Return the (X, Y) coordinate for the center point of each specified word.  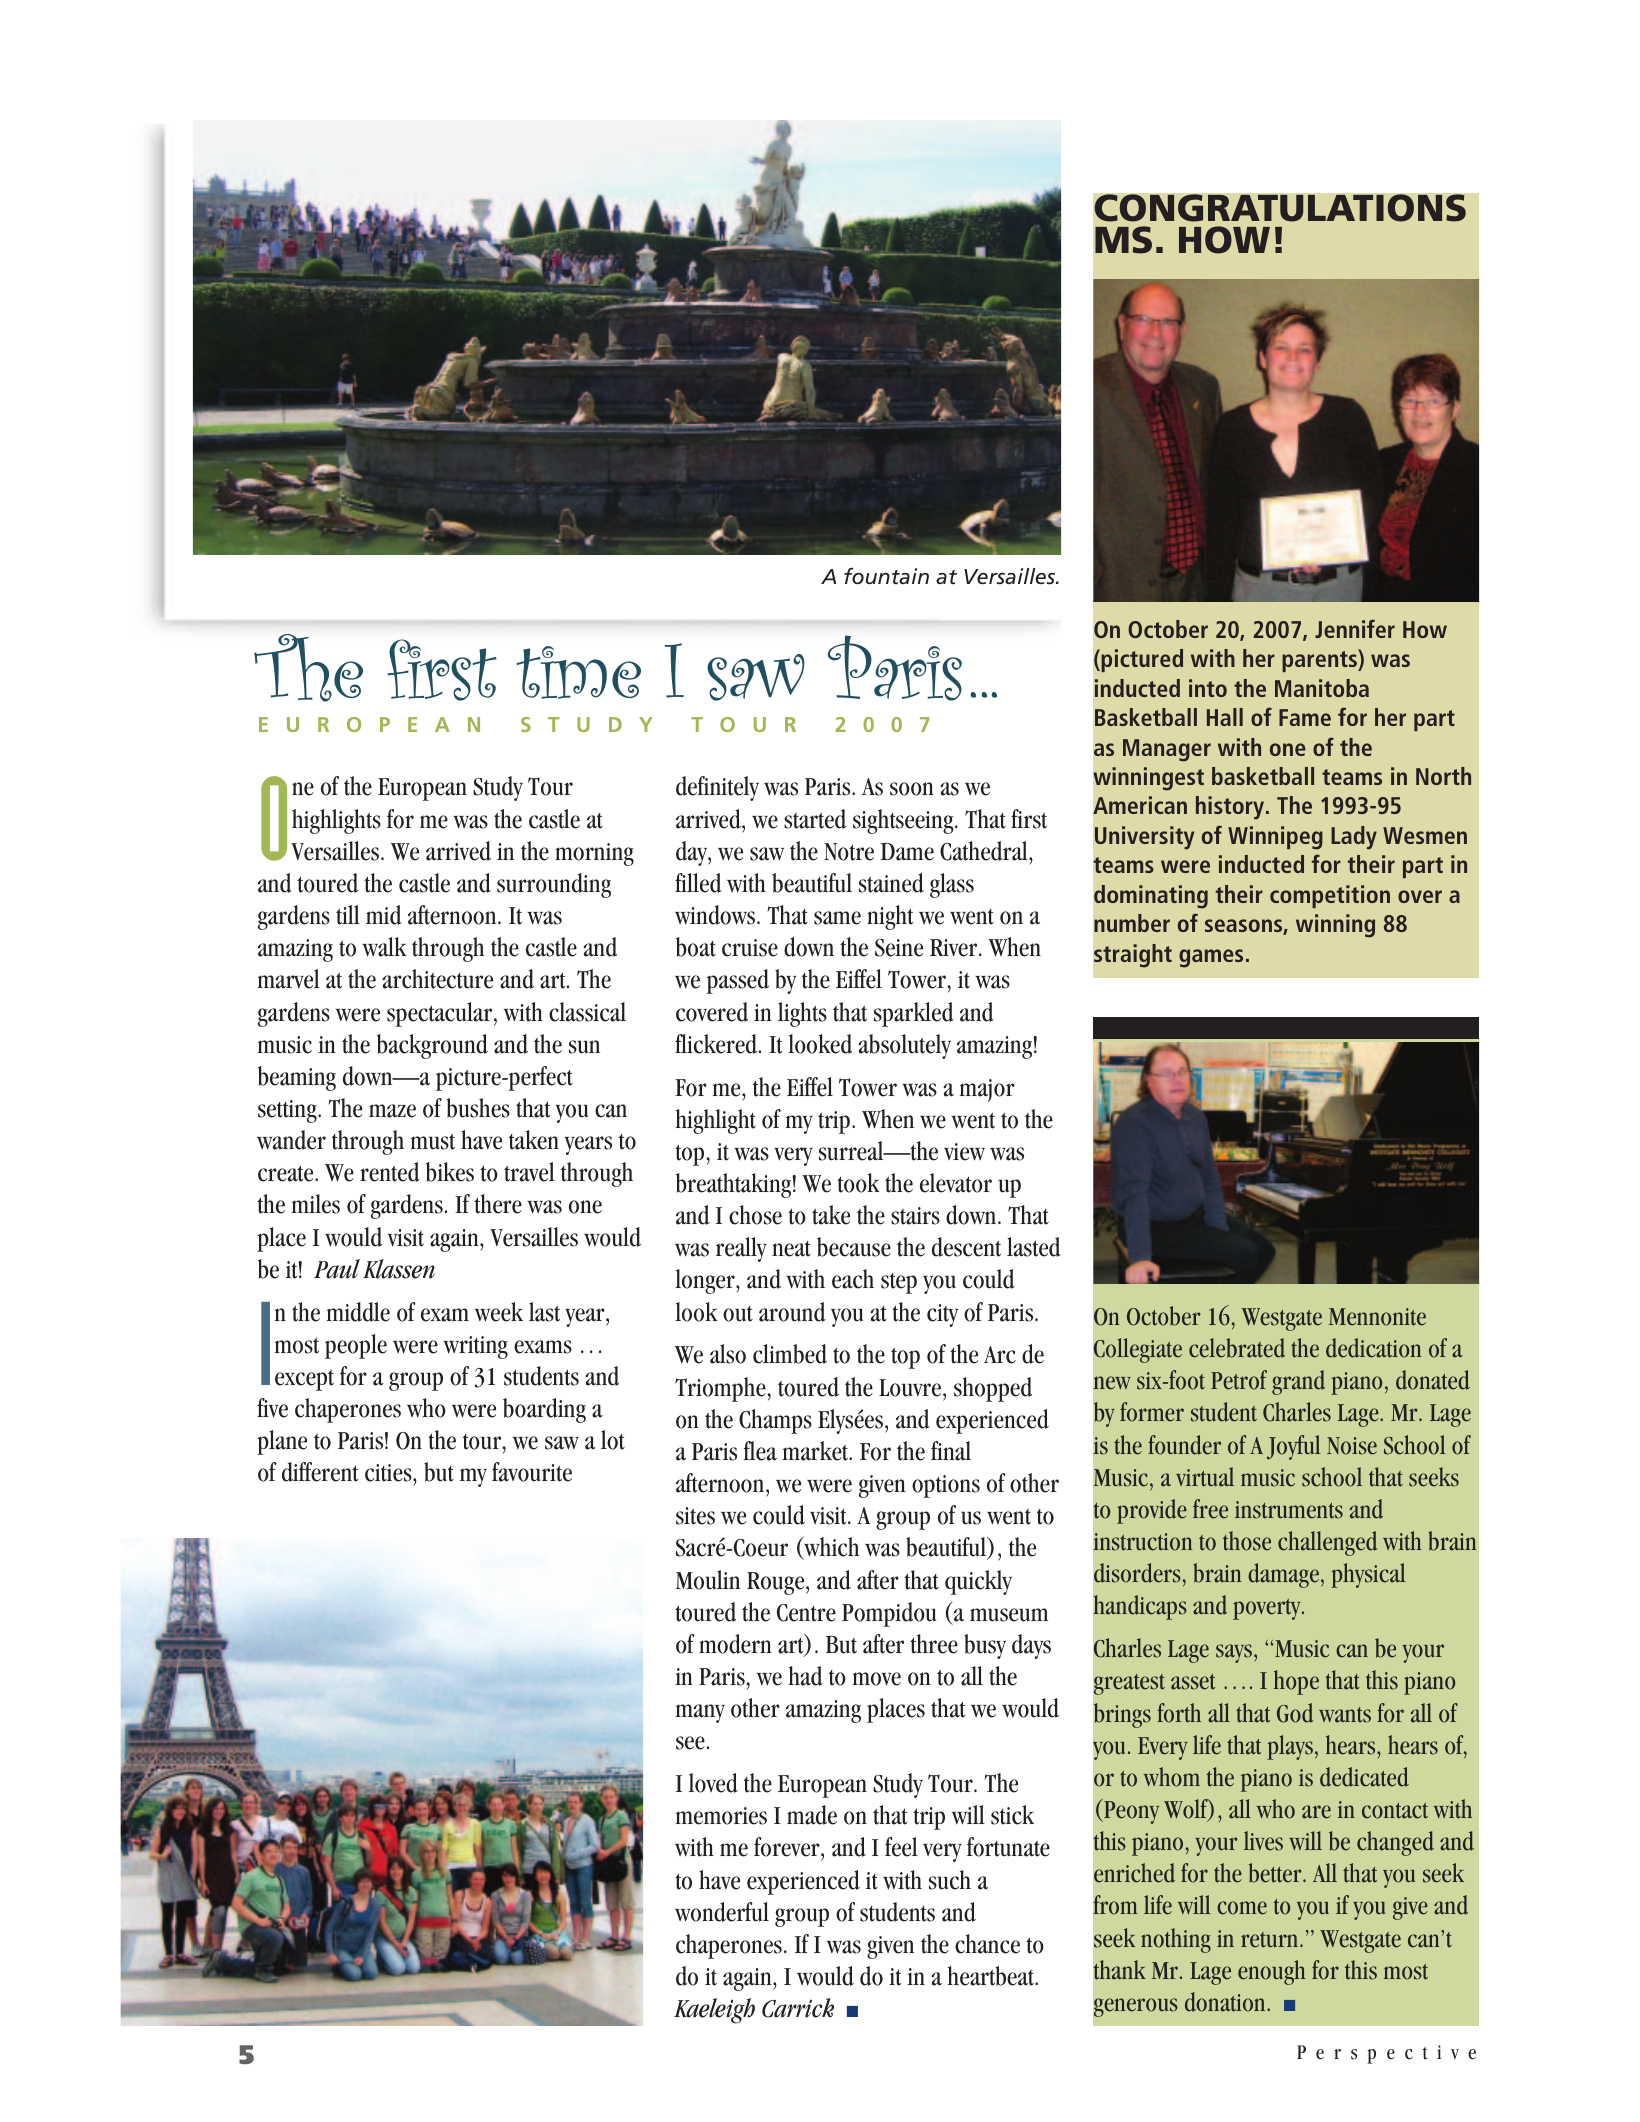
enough (1271, 1972)
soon (912, 789)
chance (987, 1944)
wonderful (722, 1912)
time (579, 672)
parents (1320, 660)
